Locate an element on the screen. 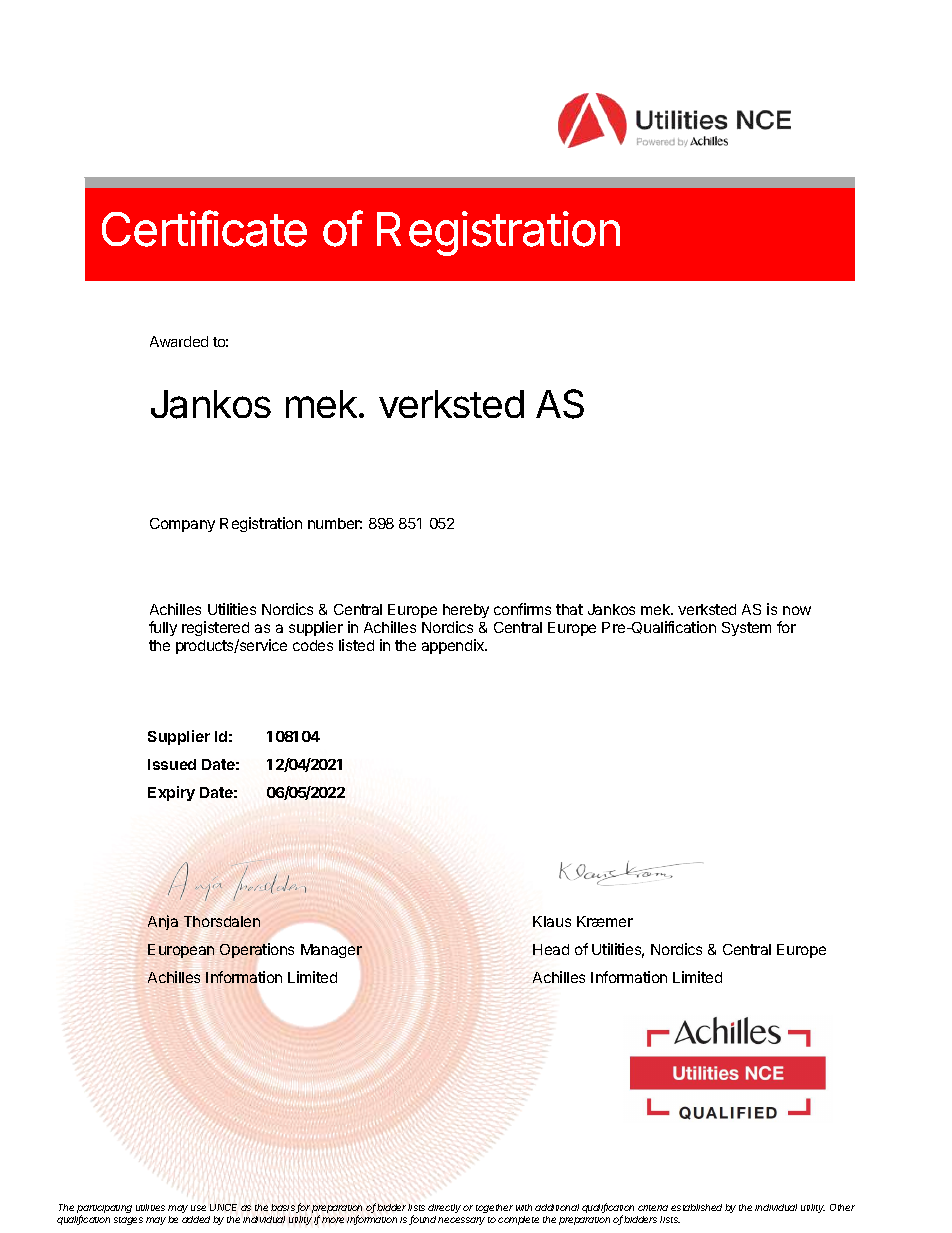  Issued is located at coordinates (172, 764).
